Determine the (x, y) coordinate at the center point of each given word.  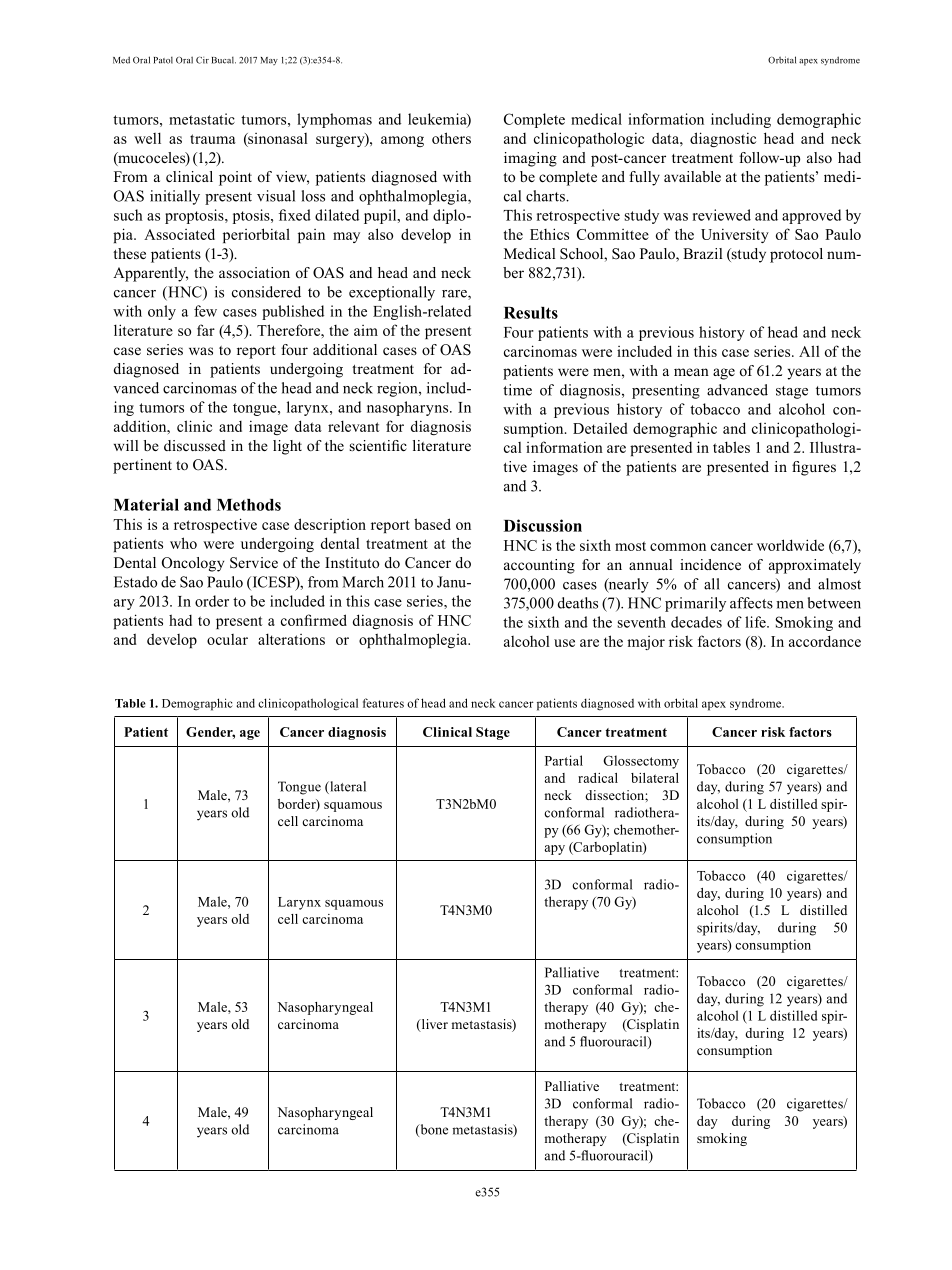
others (451, 138)
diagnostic (723, 139)
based (432, 524)
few (205, 311)
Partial (564, 760)
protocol (796, 255)
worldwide (790, 545)
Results (531, 313)
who (183, 543)
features (383, 703)
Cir (202, 60)
